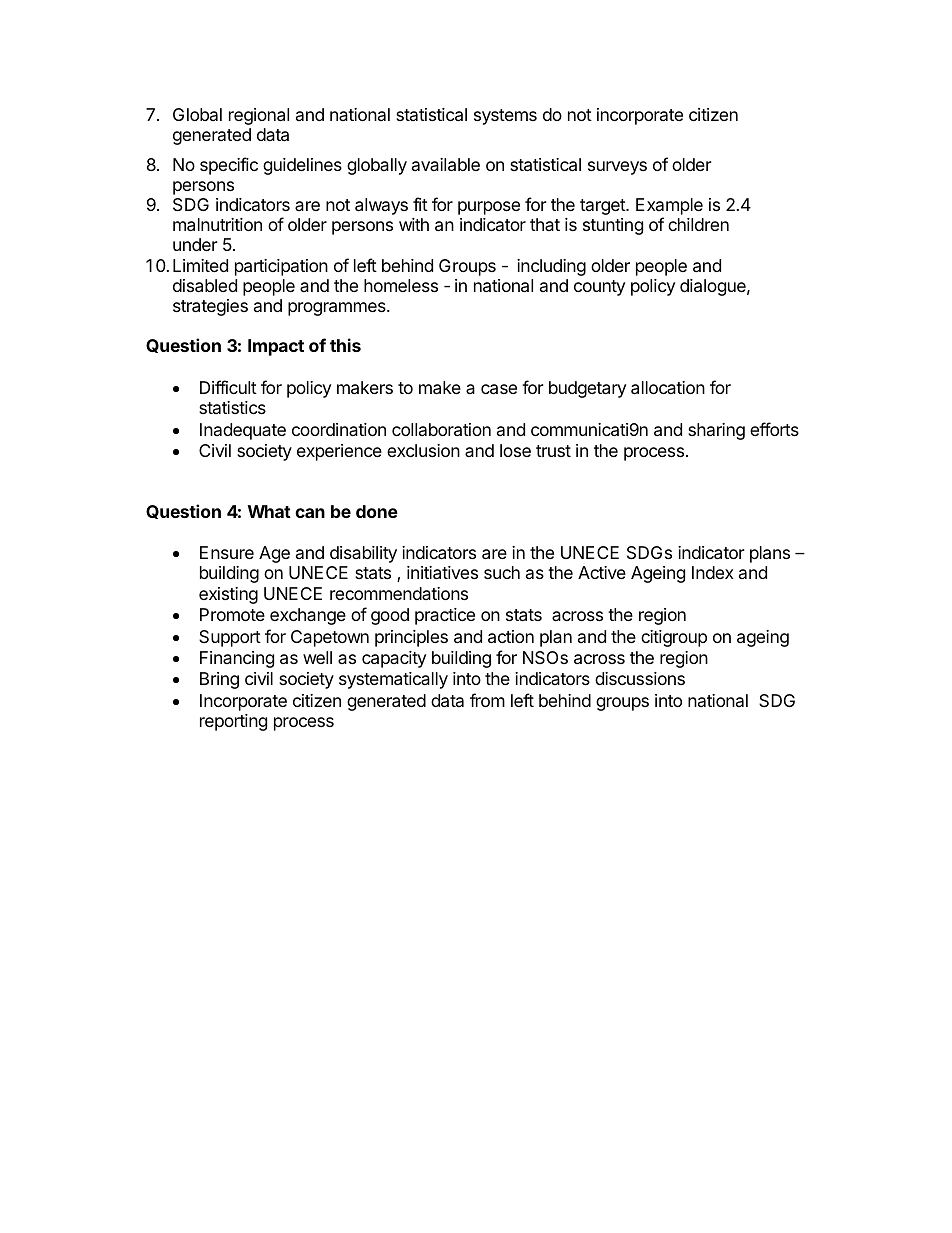 The width and height of the screenshot is (952, 1233). I want to click on Inadequate, so click(243, 431).
